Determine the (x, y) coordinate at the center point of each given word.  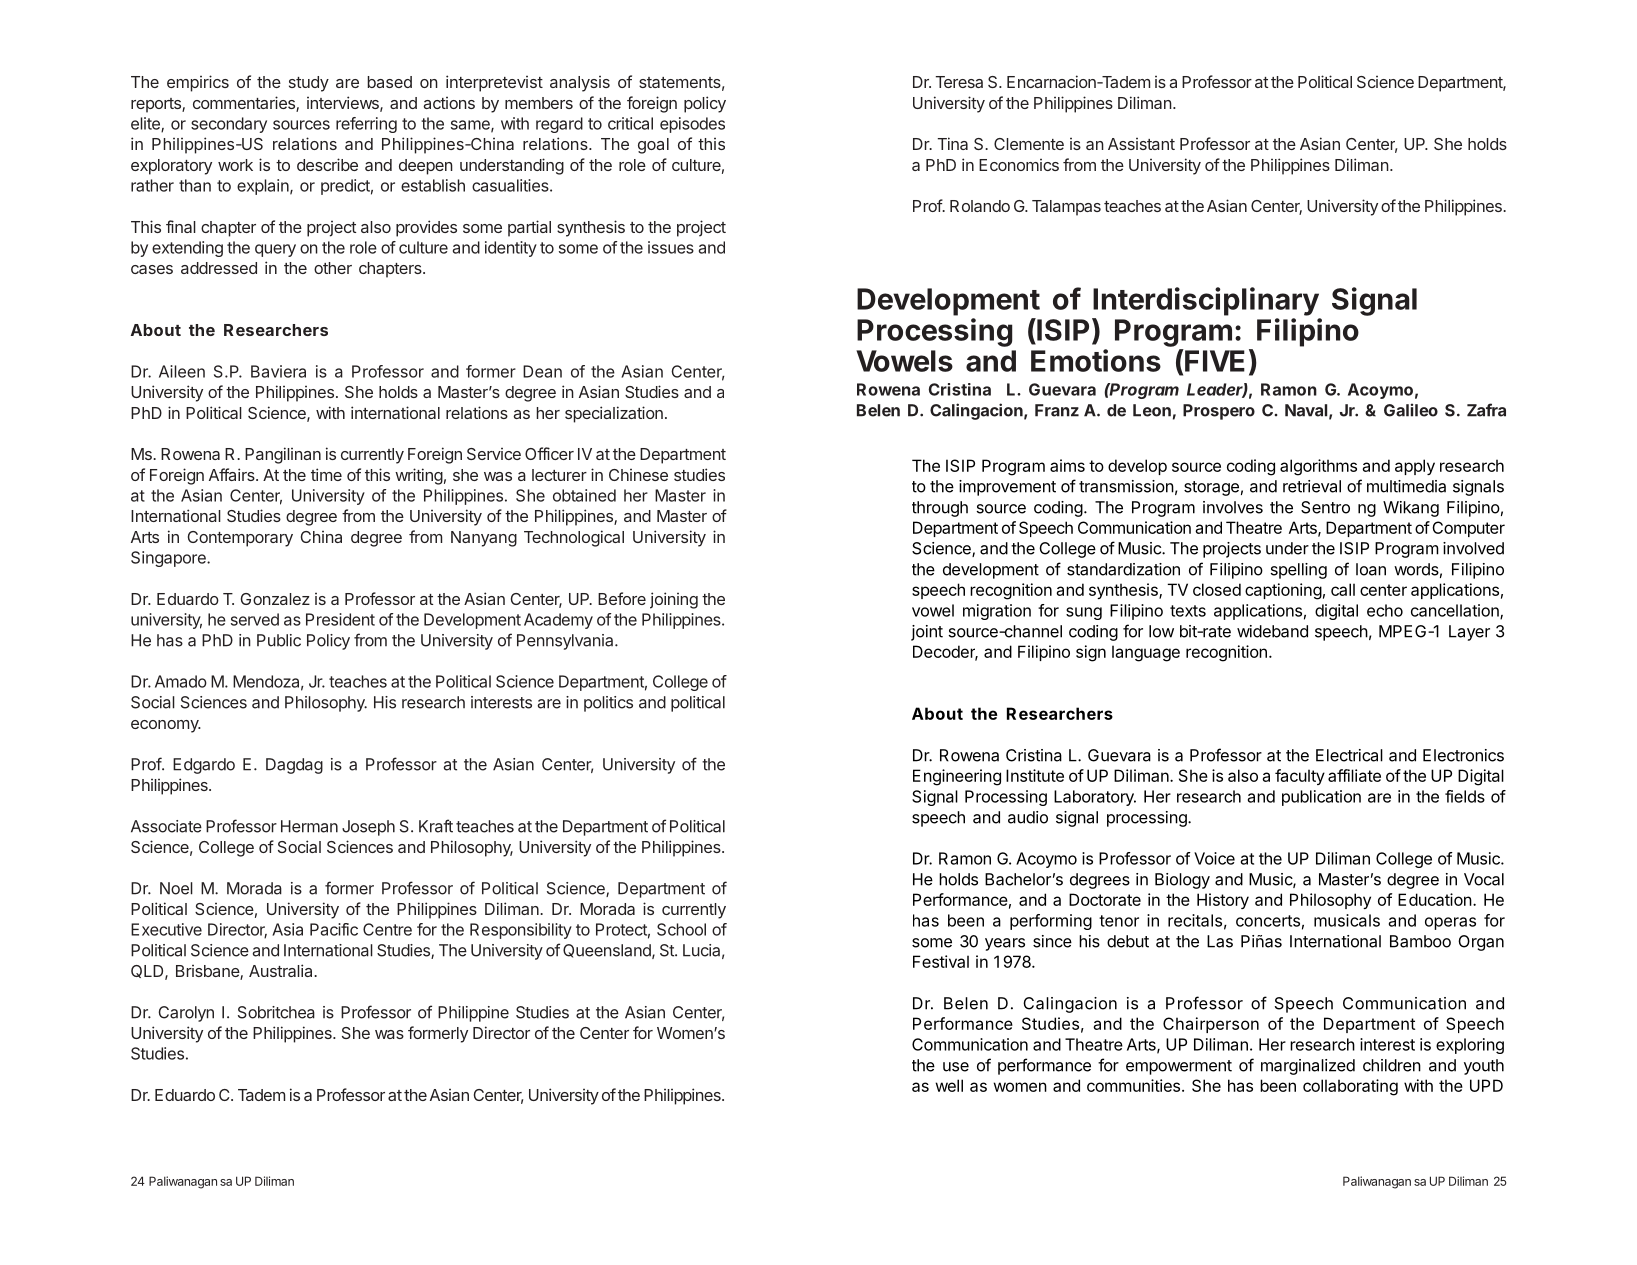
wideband (1272, 631)
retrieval (1312, 486)
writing (419, 476)
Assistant (1141, 144)
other (333, 268)
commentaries (245, 104)
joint (927, 633)
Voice (1214, 858)
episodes (692, 125)
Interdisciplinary (1206, 301)
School (681, 929)
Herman (309, 826)
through (940, 509)
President (340, 619)
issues (671, 247)
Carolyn (186, 1014)
